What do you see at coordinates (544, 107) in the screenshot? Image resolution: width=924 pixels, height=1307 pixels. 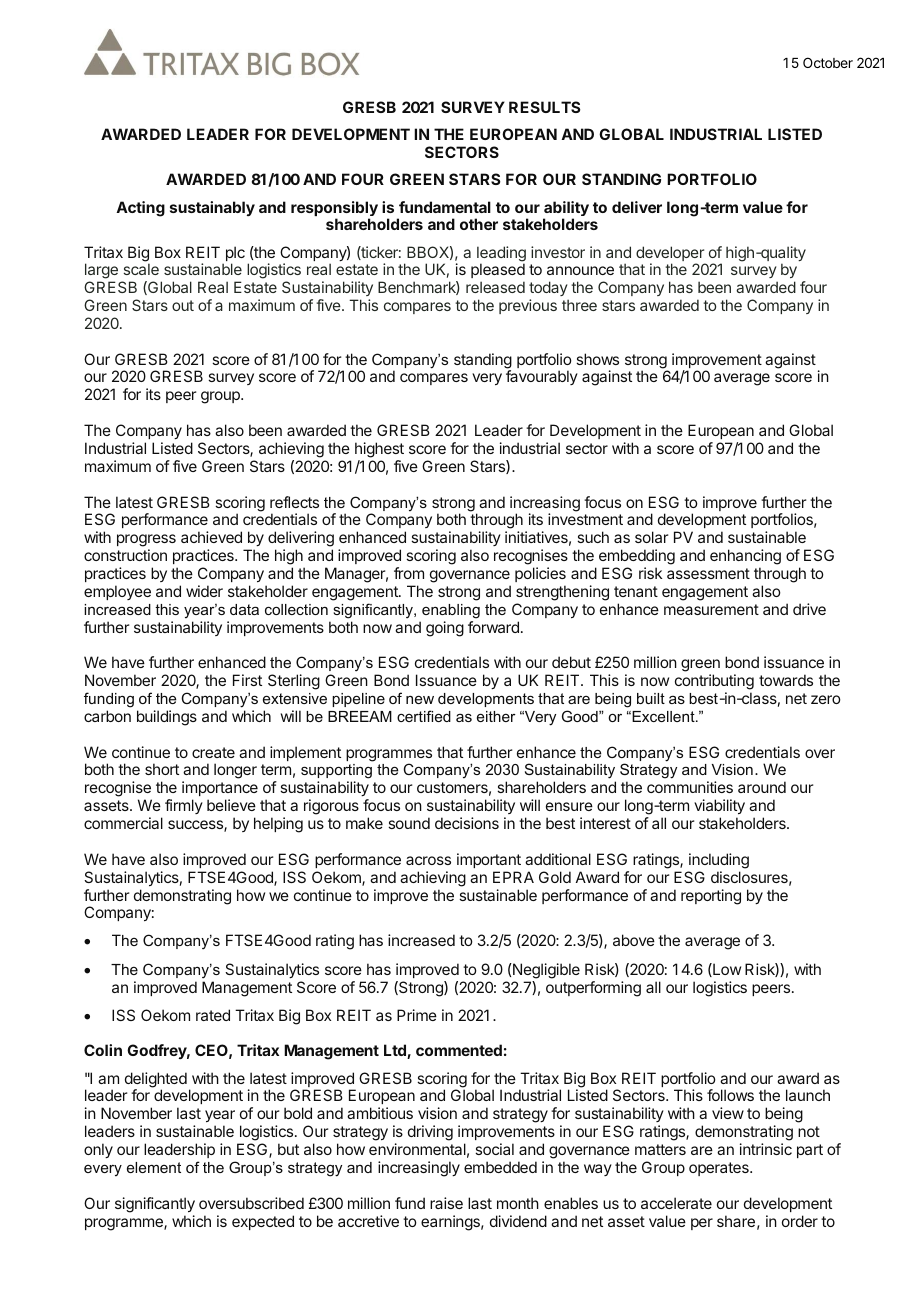 I see `RESULTS` at bounding box center [544, 107].
